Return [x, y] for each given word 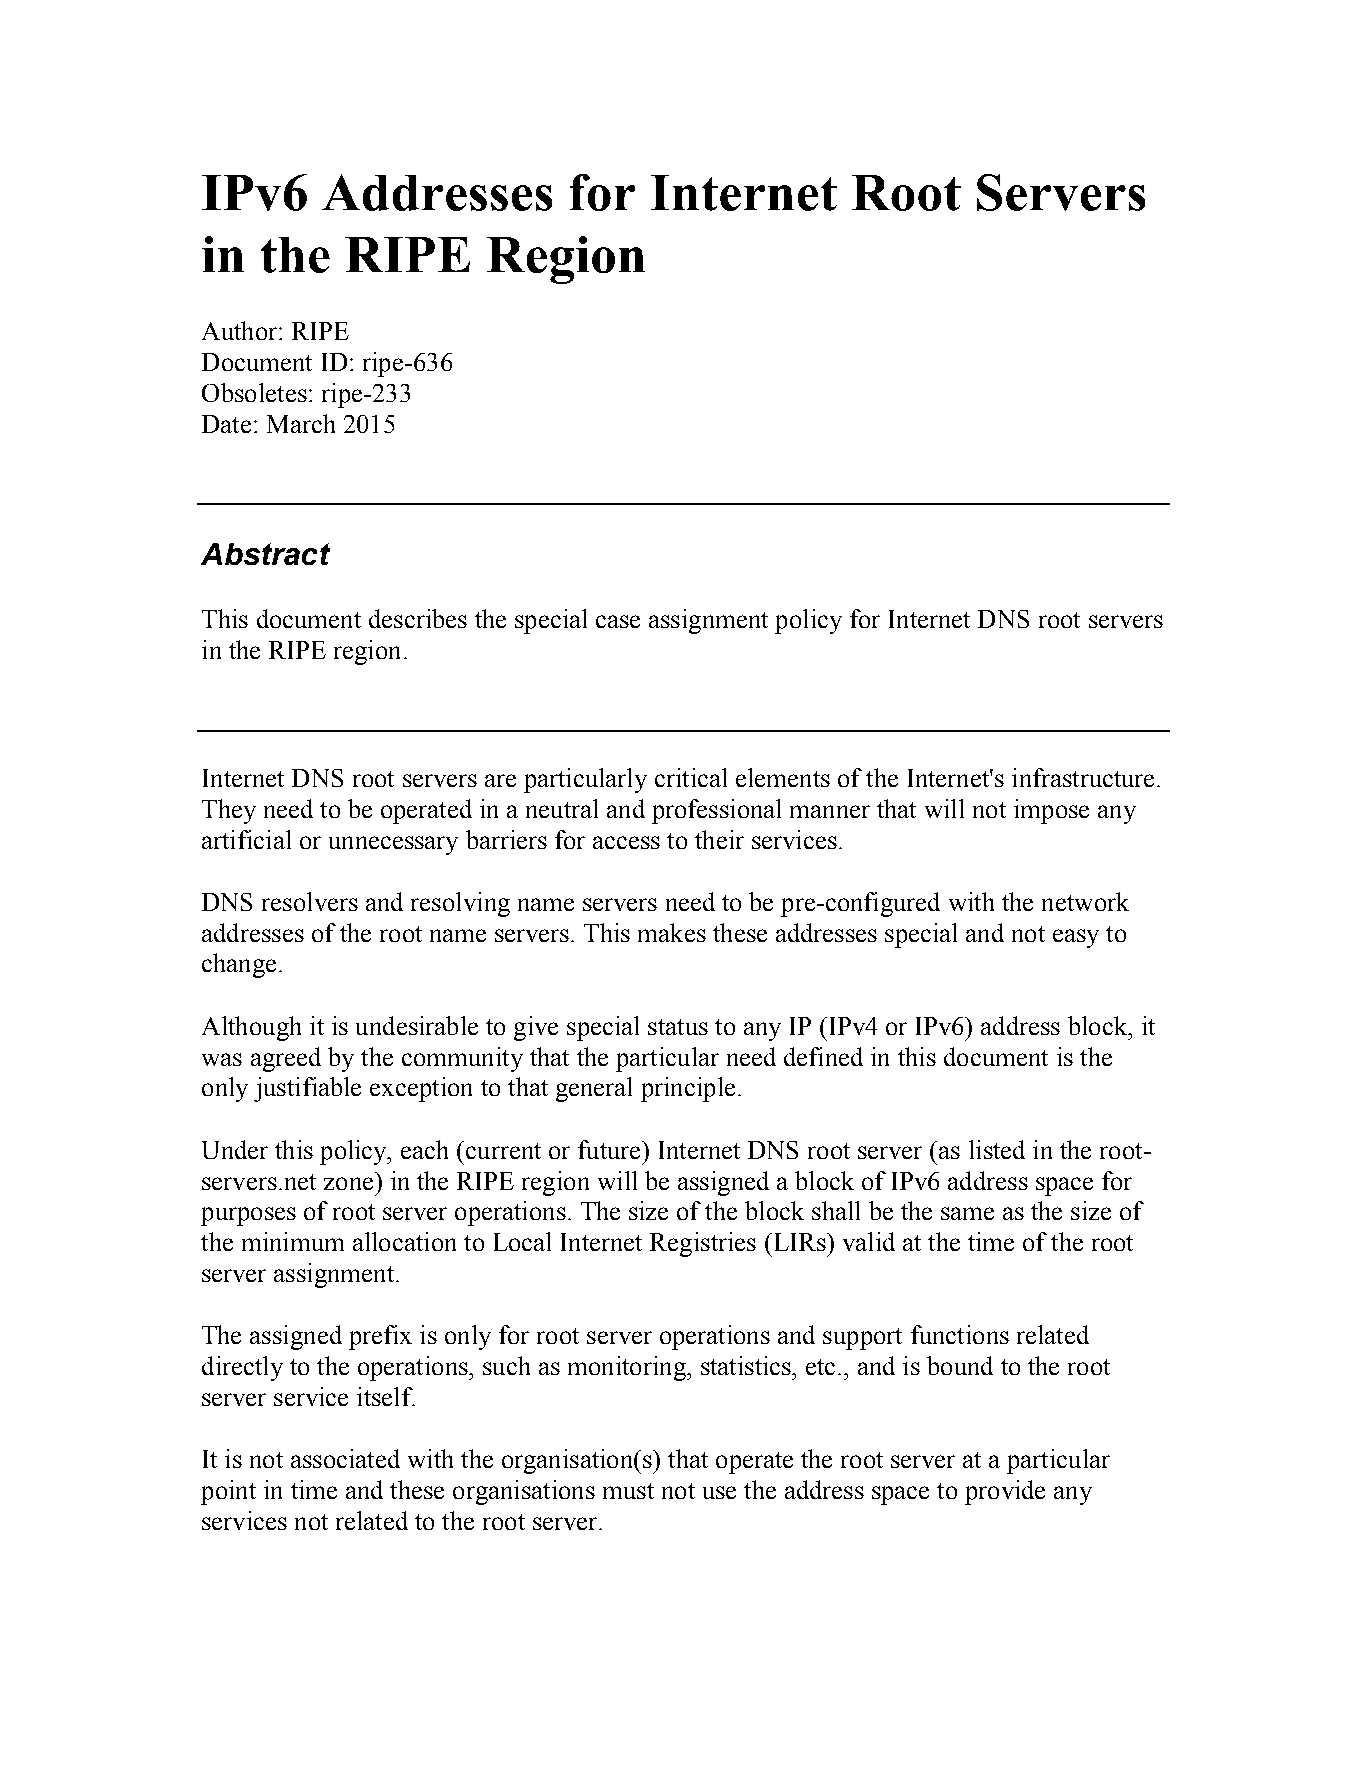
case [618, 621]
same [967, 1213]
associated [345, 1458]
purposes [248, 1216]
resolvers [310, 901]
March [301, 423]
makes [672, 932]
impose [1051, 811]
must [628, 1491]
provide [1005, 1492]
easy [1076, 938]
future [610, 1149]
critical [691, 777]
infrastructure [1083, 777]
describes [418, 618]
